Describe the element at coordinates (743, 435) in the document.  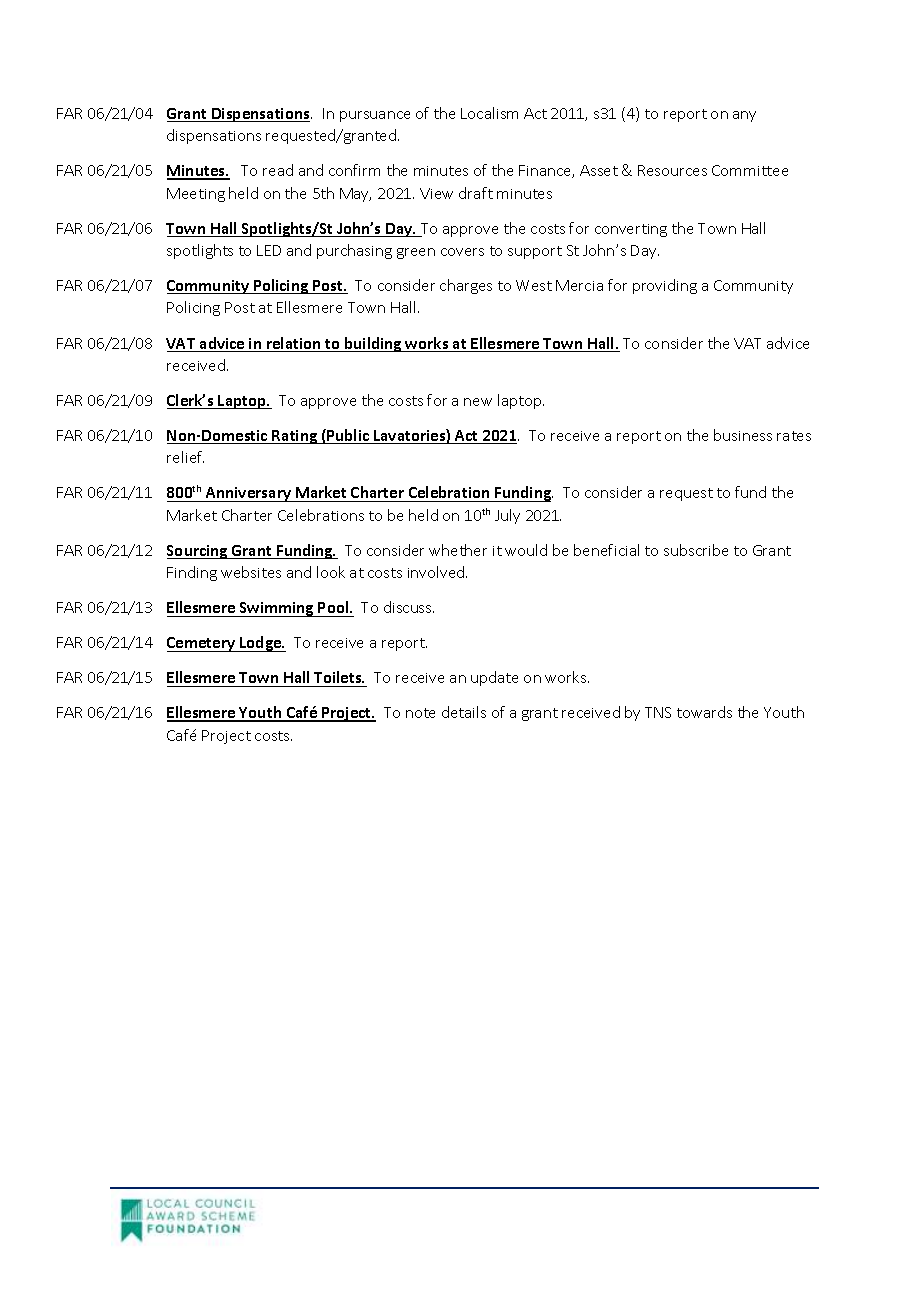
I see `business` at that location.
